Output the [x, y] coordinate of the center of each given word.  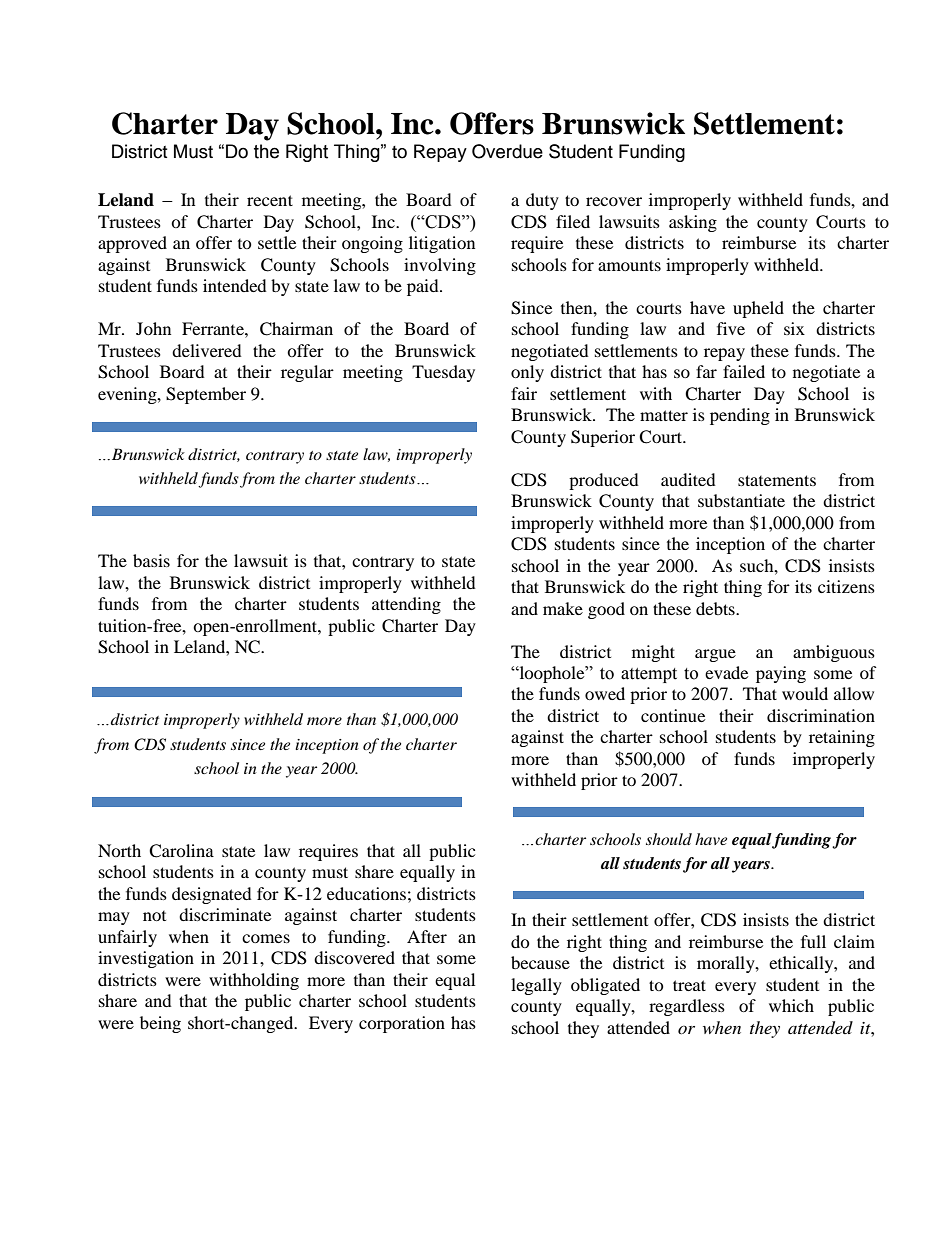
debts [716, 608]
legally [536, 986]
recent [270, 200]
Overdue [507, 151]
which [791, 1005]
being [160, 1024]
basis [151, 560]
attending [406, 605]
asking [693, 223]
